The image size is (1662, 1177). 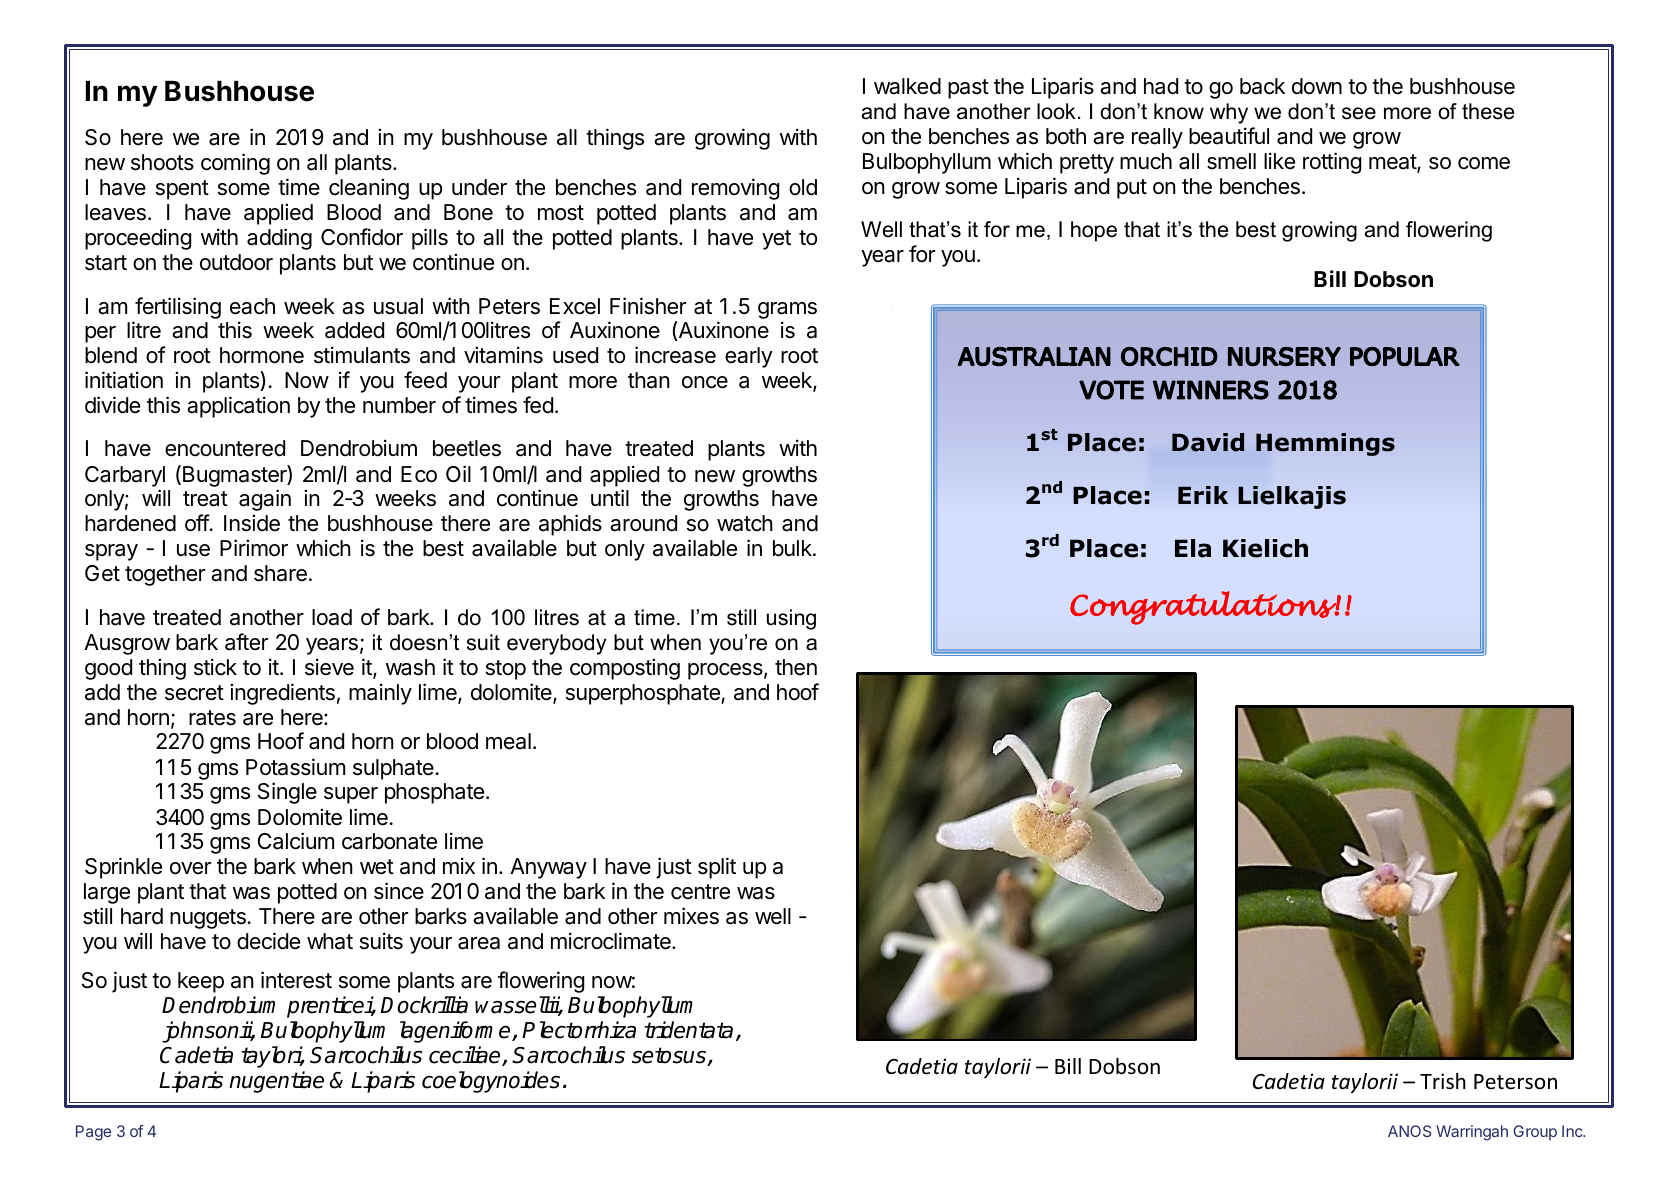 I want to click on Group, so click(x=1535, y=1132).
